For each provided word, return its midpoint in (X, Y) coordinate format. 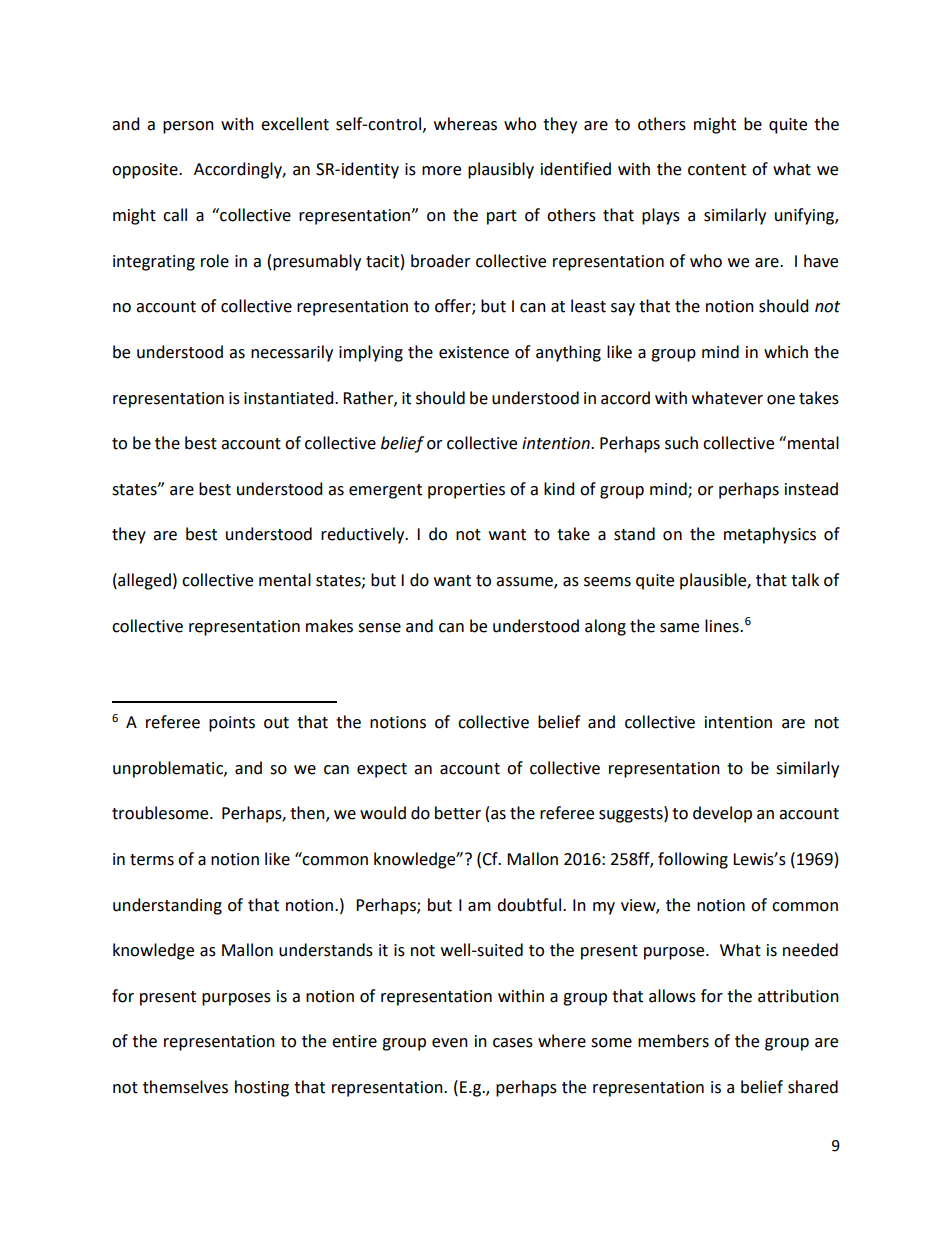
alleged (143, 581)
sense (379, 628)
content (717, 170)
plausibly (501, 170)
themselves (185, 1087)
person (188, 127)
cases (513, 1043)
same (679, 628)
